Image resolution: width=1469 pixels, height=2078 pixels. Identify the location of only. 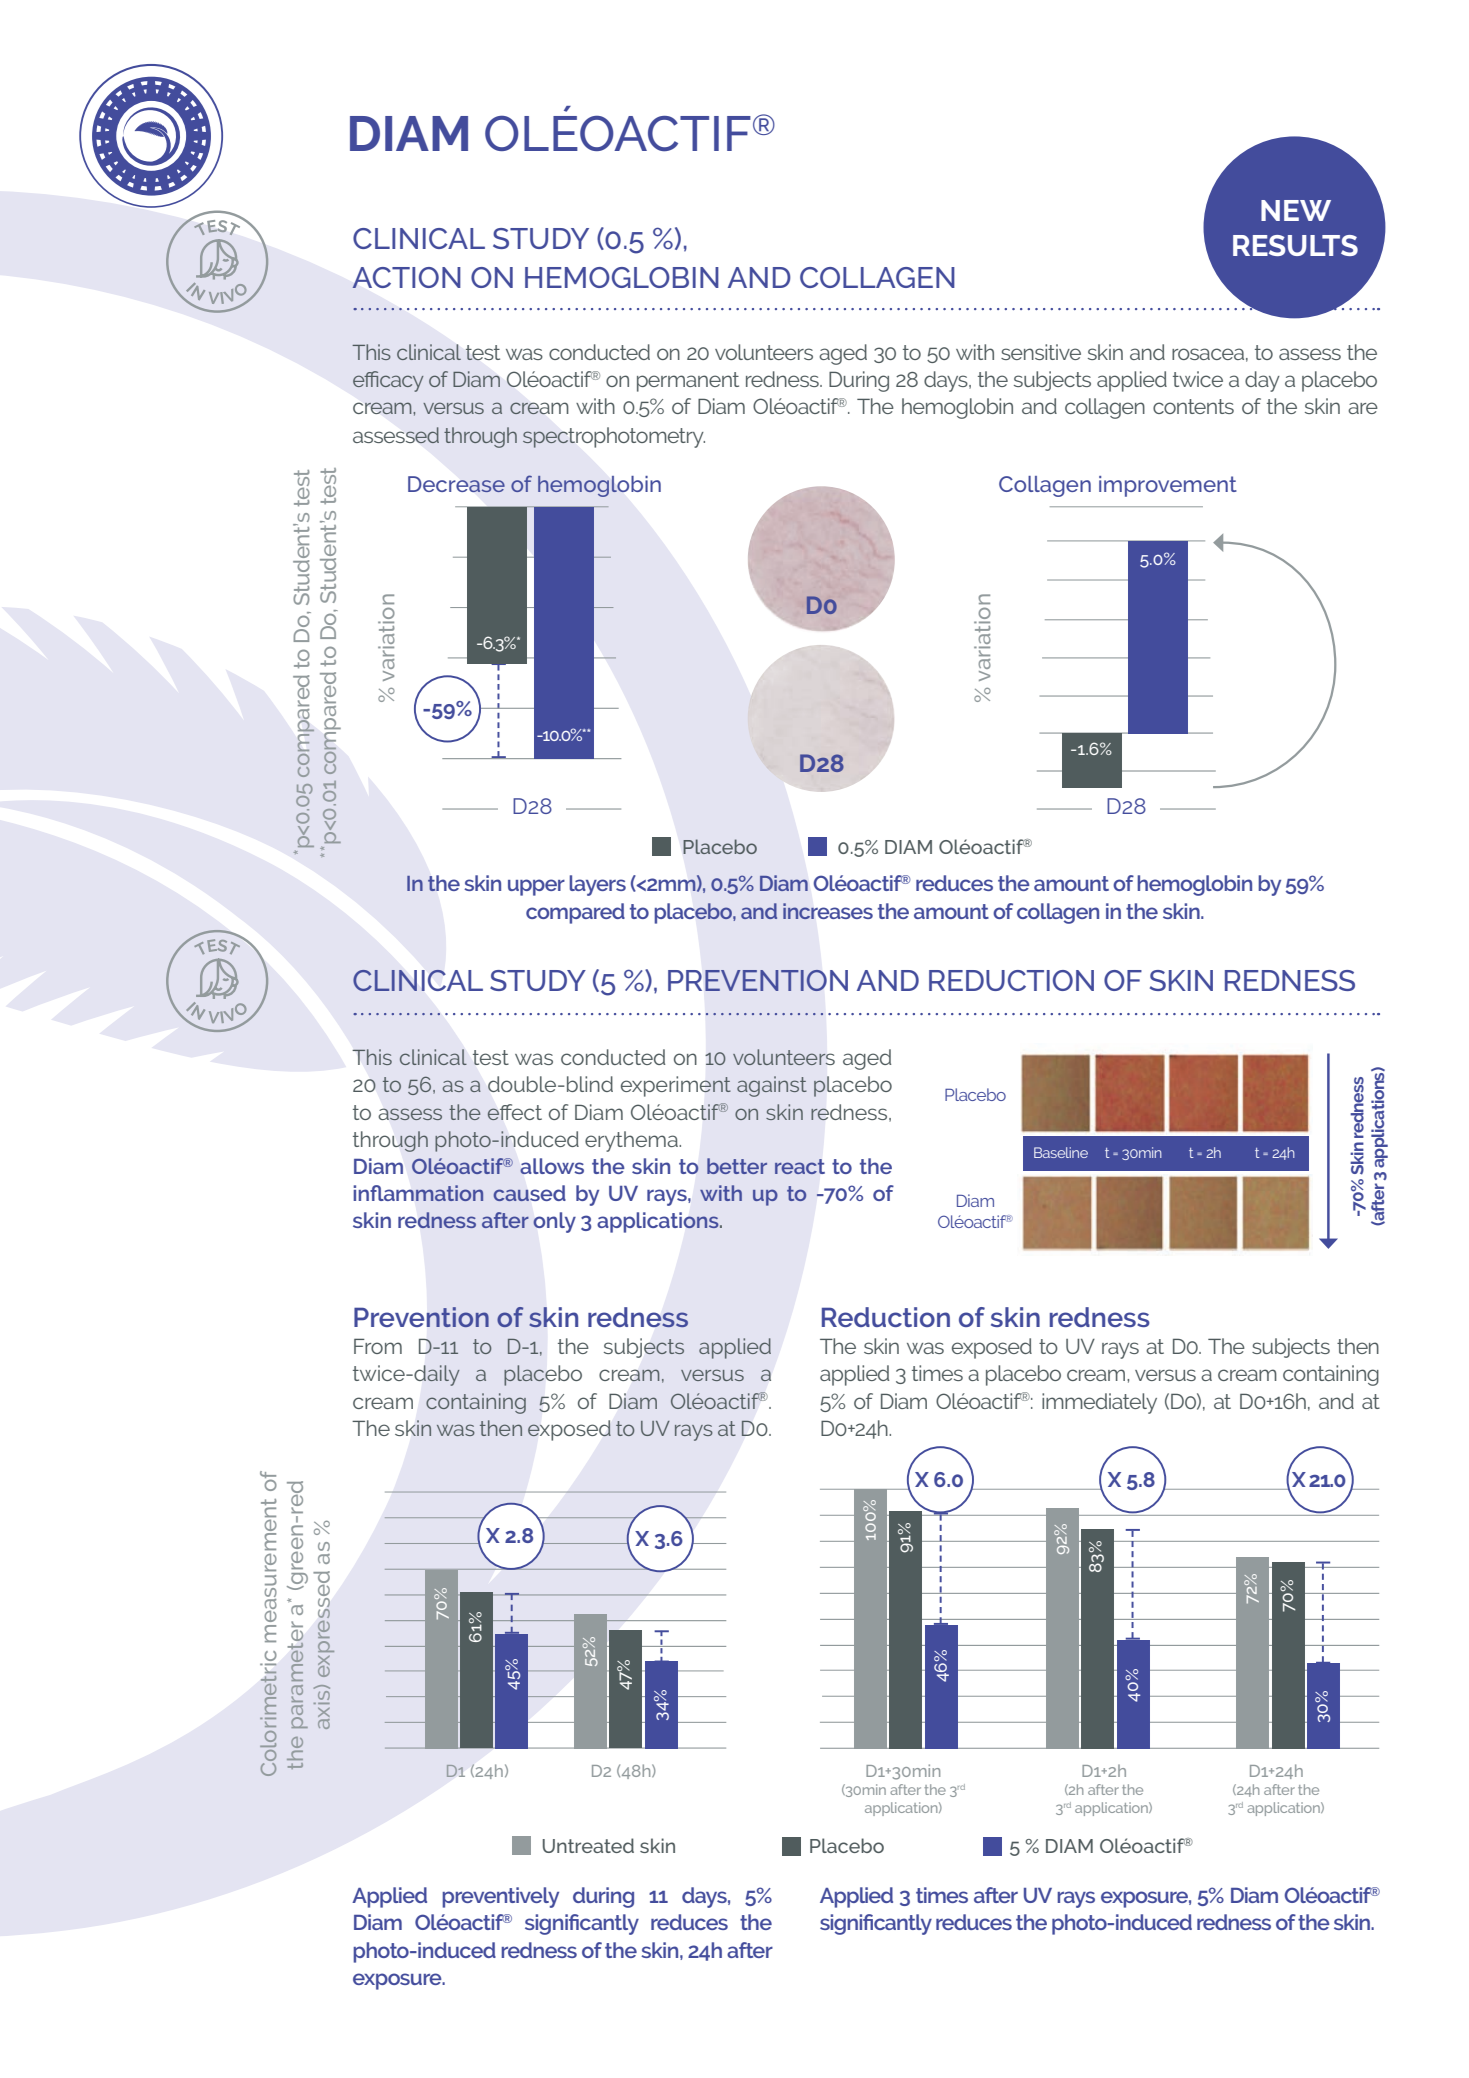
(554, 1222).
